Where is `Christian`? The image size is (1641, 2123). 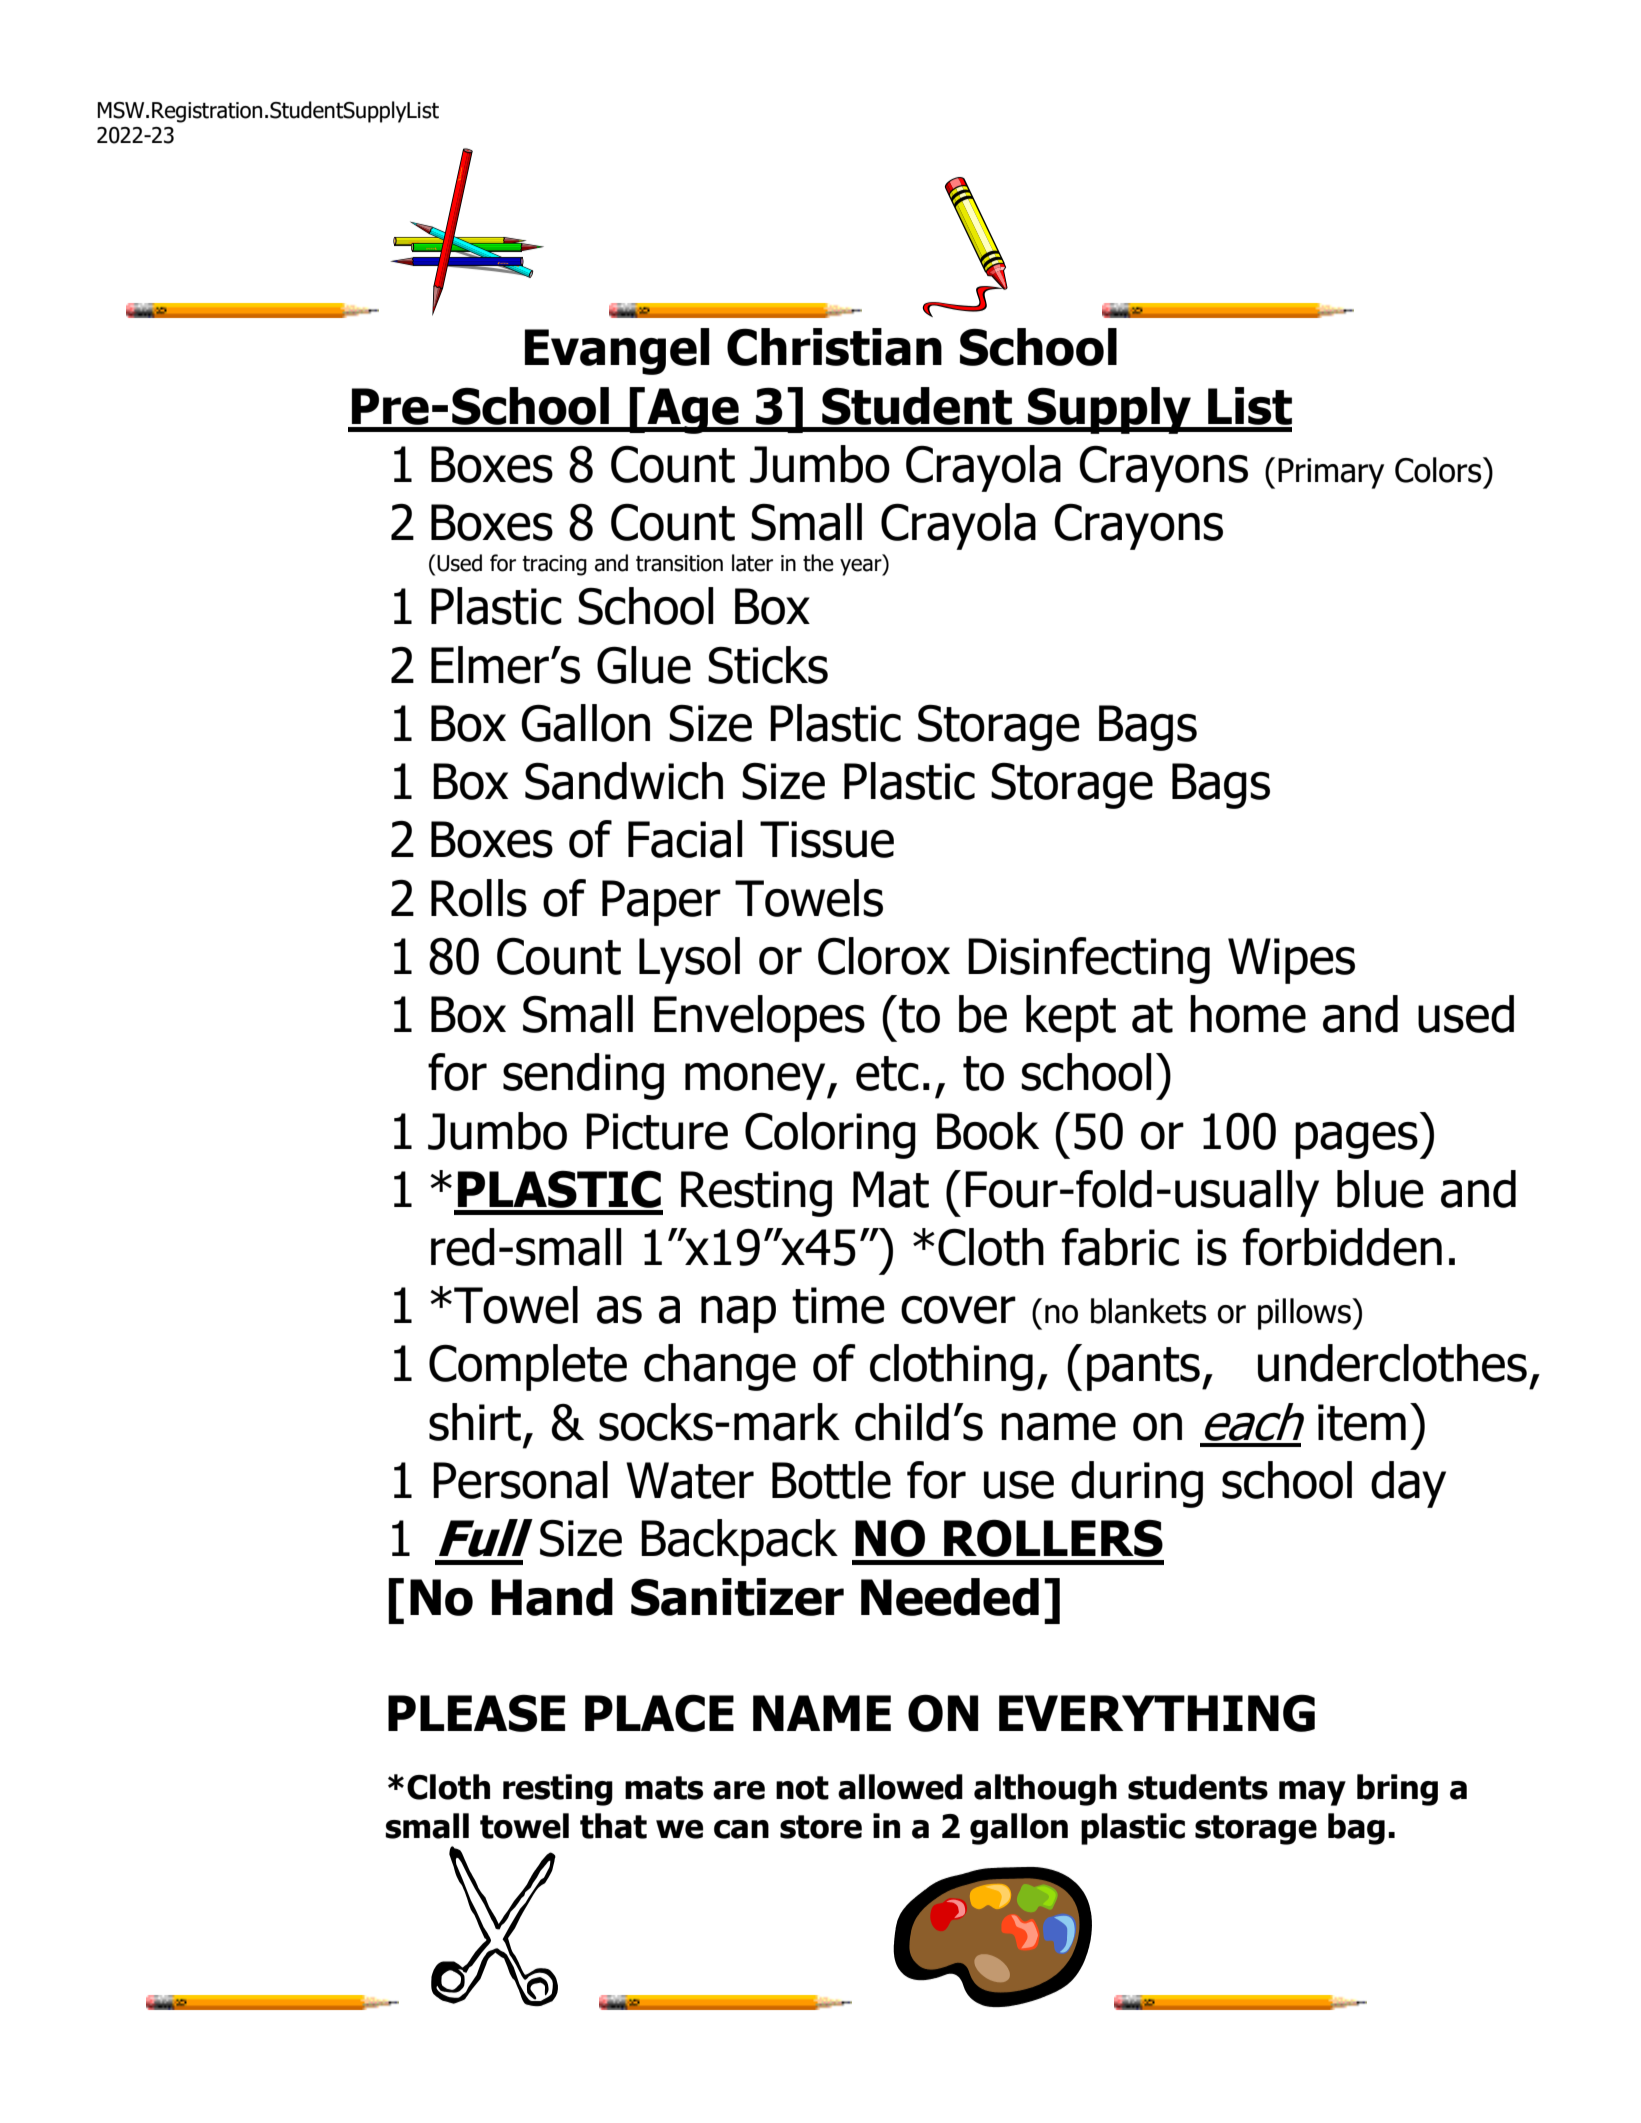 Christian is located at coordinates (834, 347).
